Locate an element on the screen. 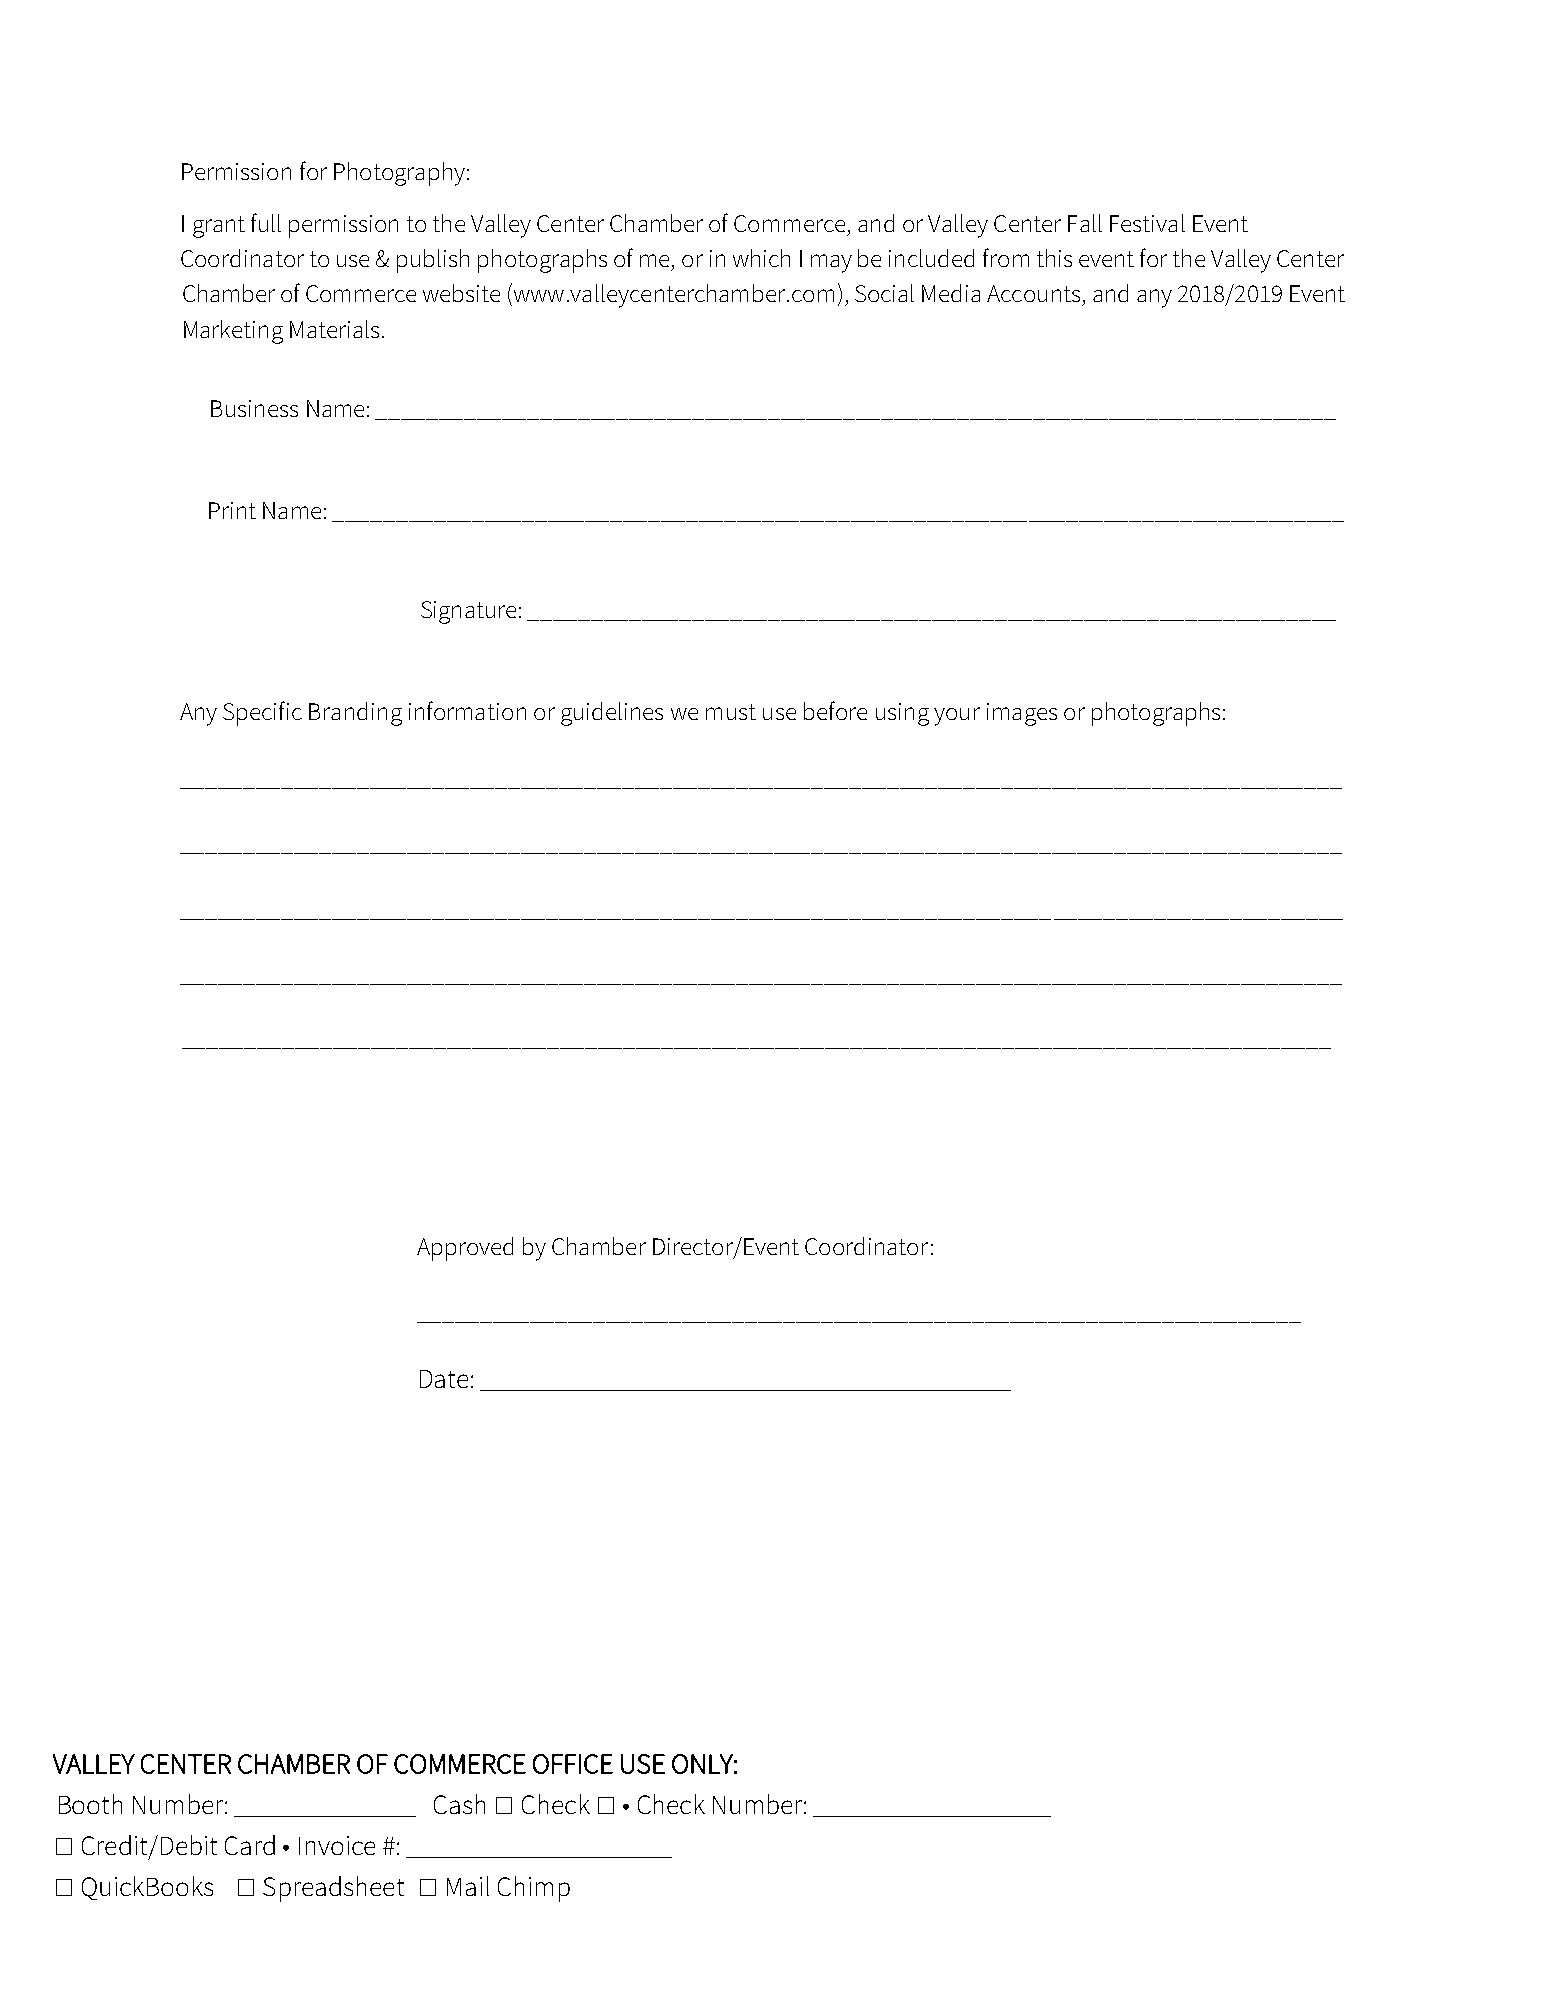 This screenshot has width=1548, height=2004. Date is located at coordinates (444, 1379).
